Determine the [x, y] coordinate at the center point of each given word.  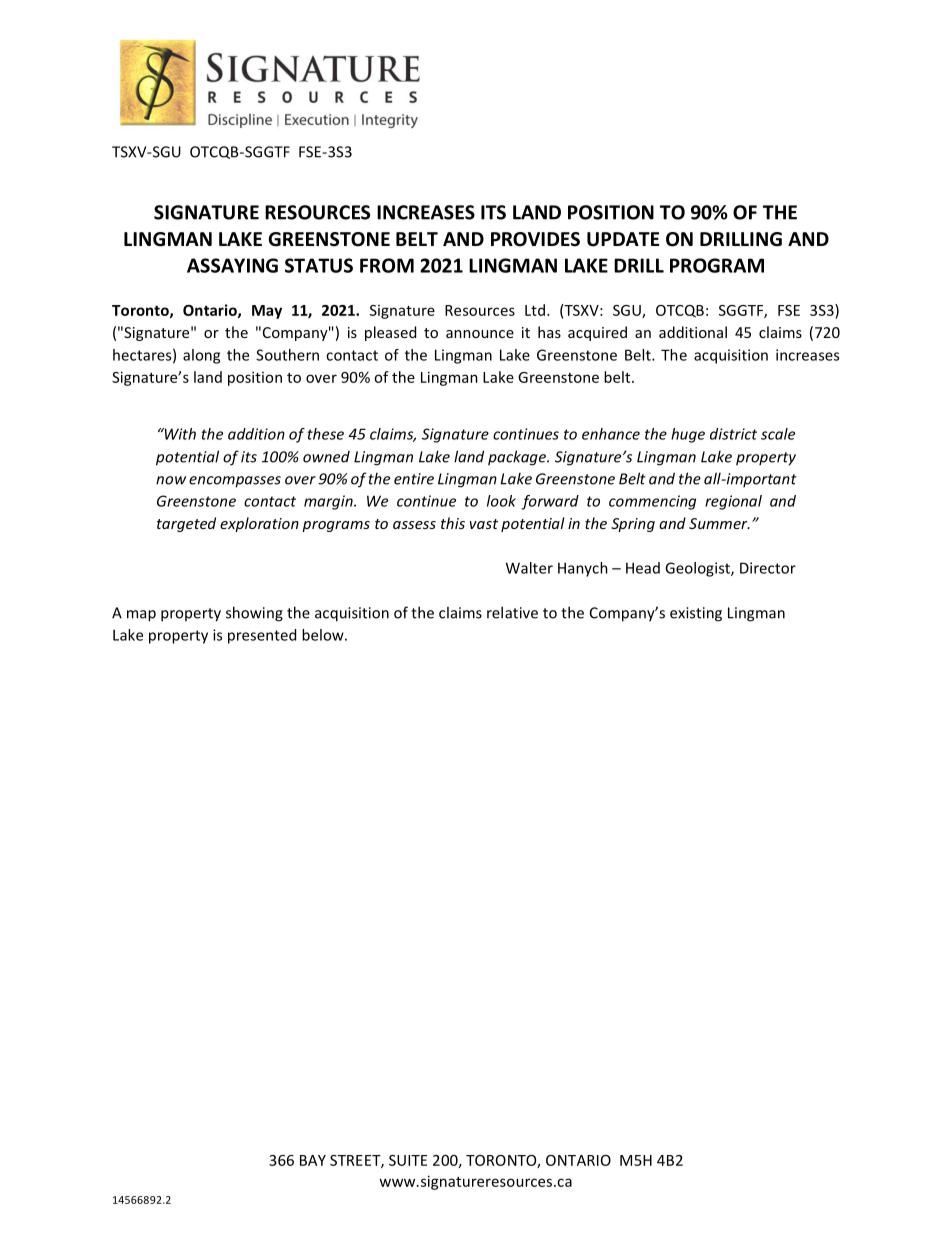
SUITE [408, 1160]
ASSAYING [232, 265]
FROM [387, 265]
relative [512, 612]
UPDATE [623, 239]
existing [696, 614]
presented [262, 636]
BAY [313, 1160]
